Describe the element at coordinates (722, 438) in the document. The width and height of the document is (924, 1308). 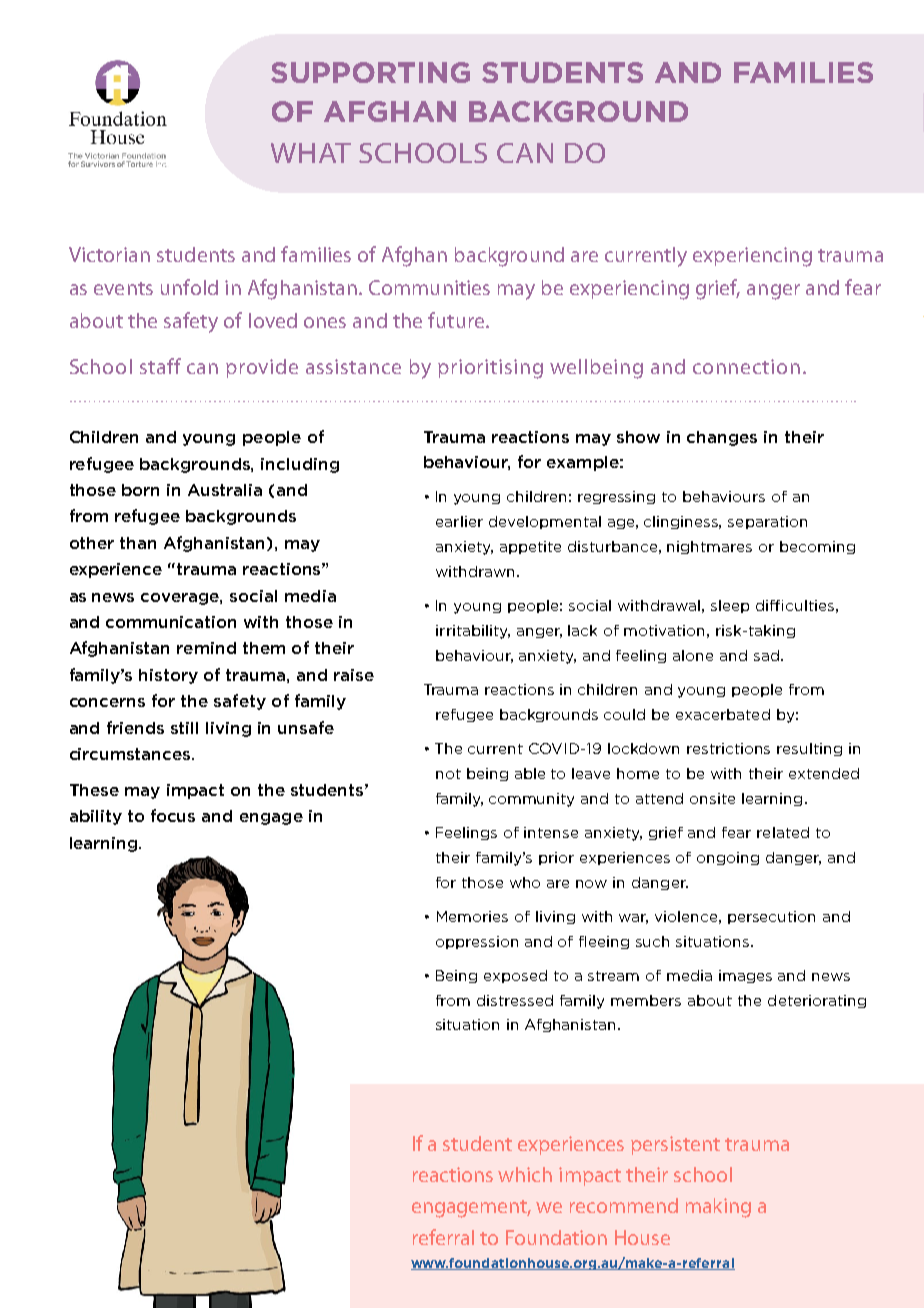
I see `changes` at that location.
